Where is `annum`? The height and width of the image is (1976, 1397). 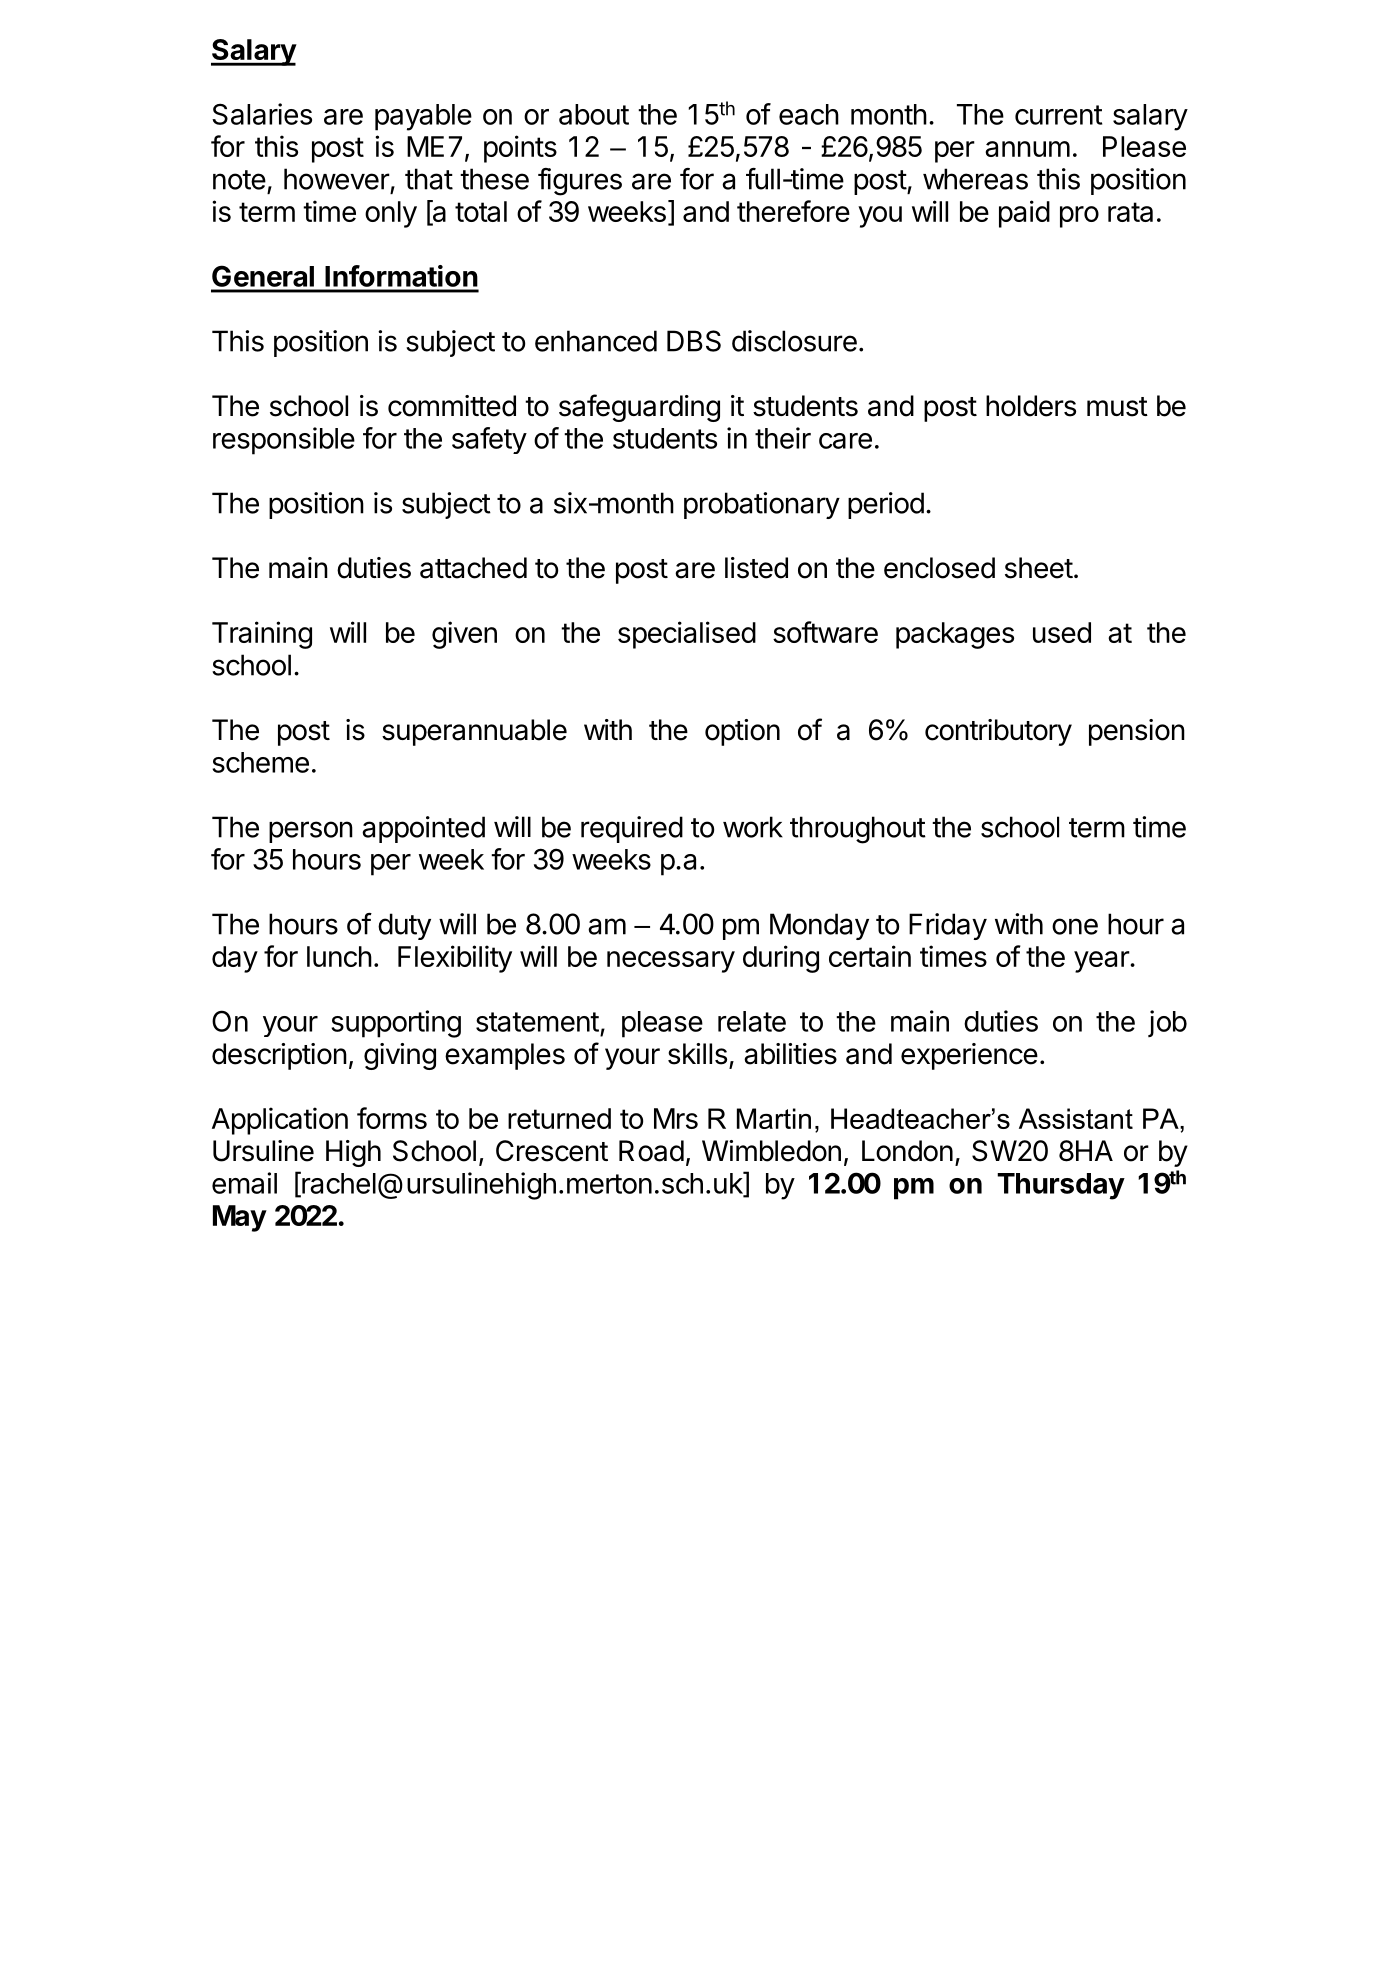
annum is located at coordinates (1027, 149).
